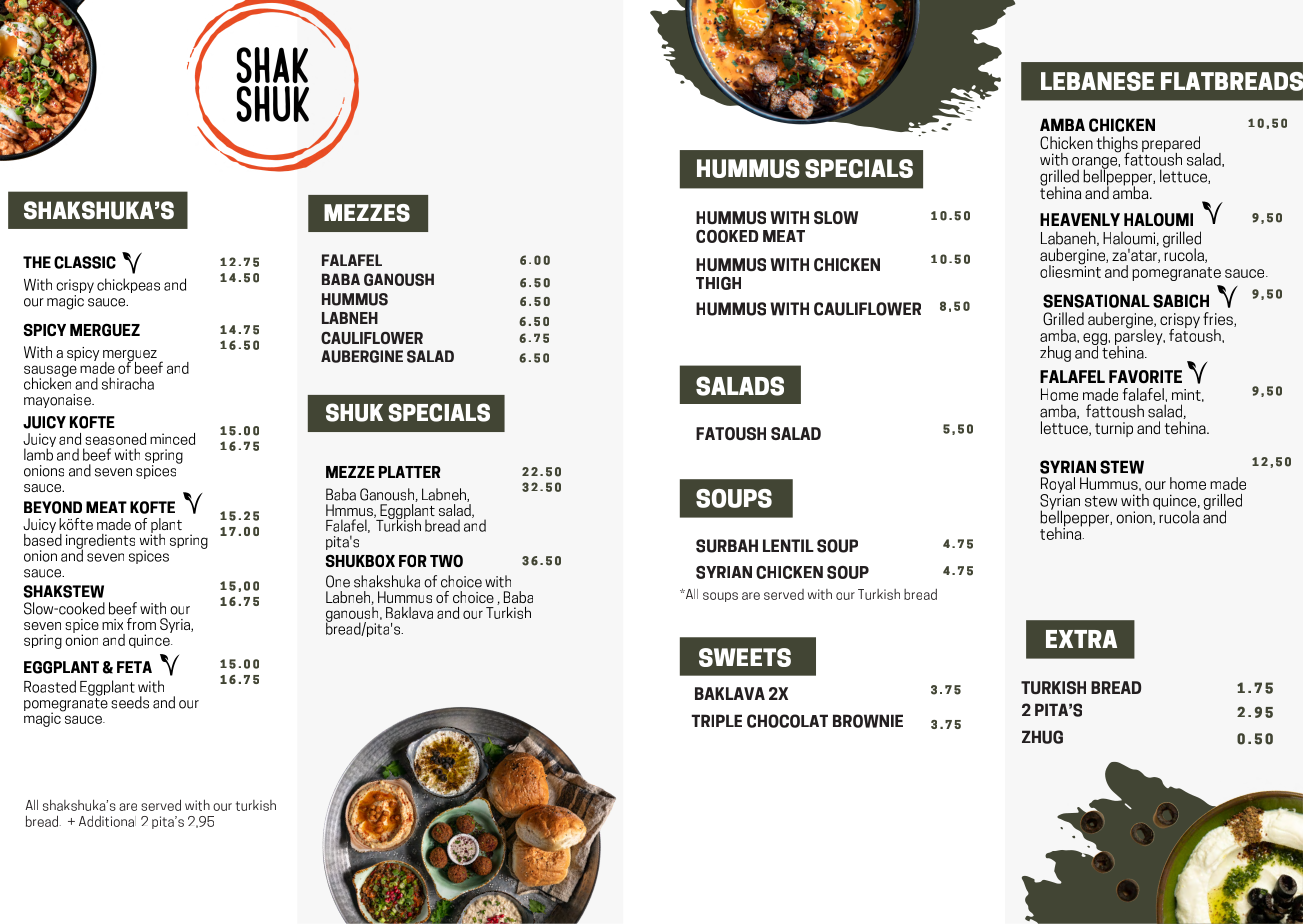 This image has width=1303, height=924. Describe the element at coordinates (1171, 145) in the image. I see `prepared` at that location.
